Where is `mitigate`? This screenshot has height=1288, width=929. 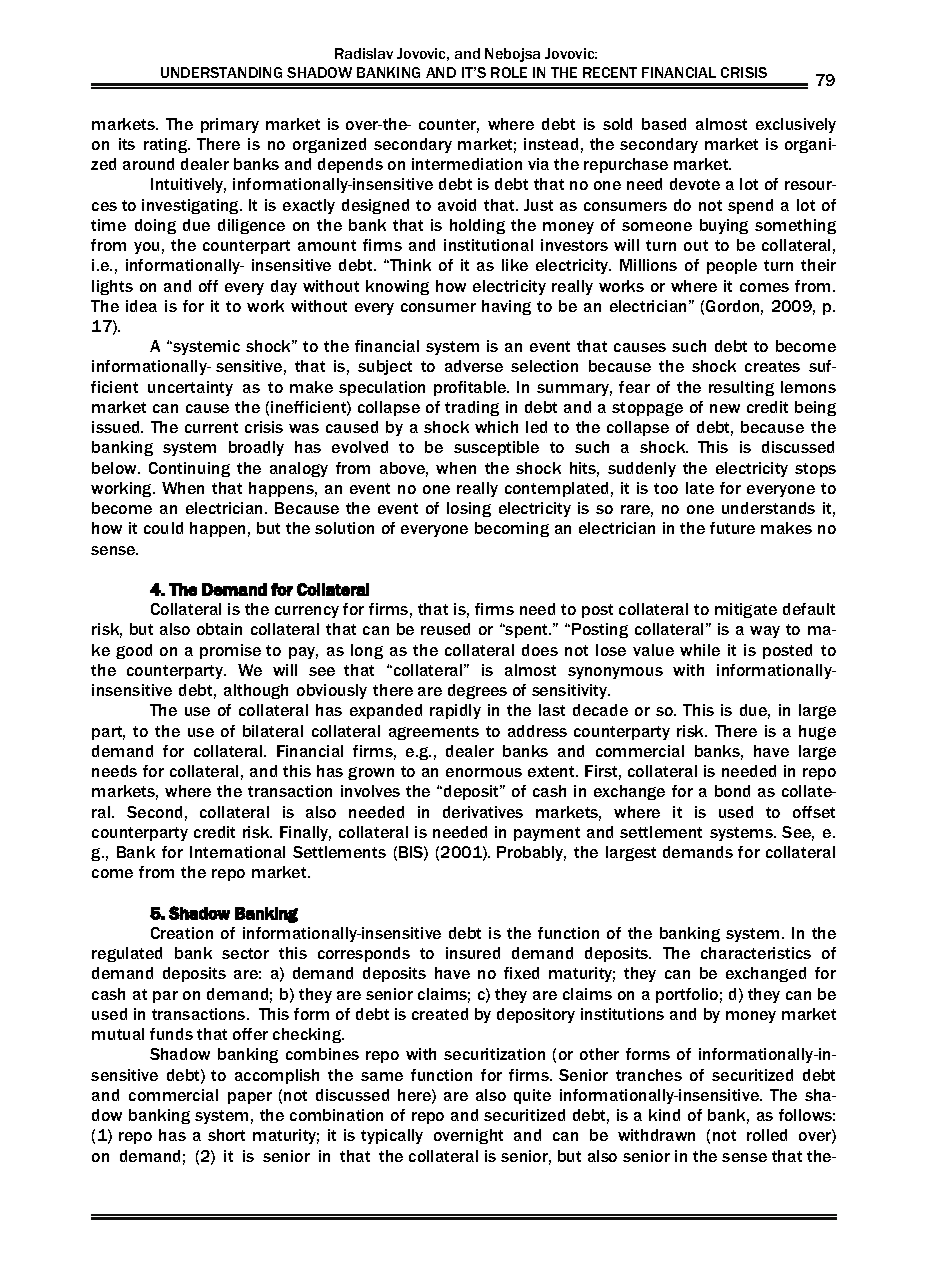 mitigate is located at coordinates (746, 610).
